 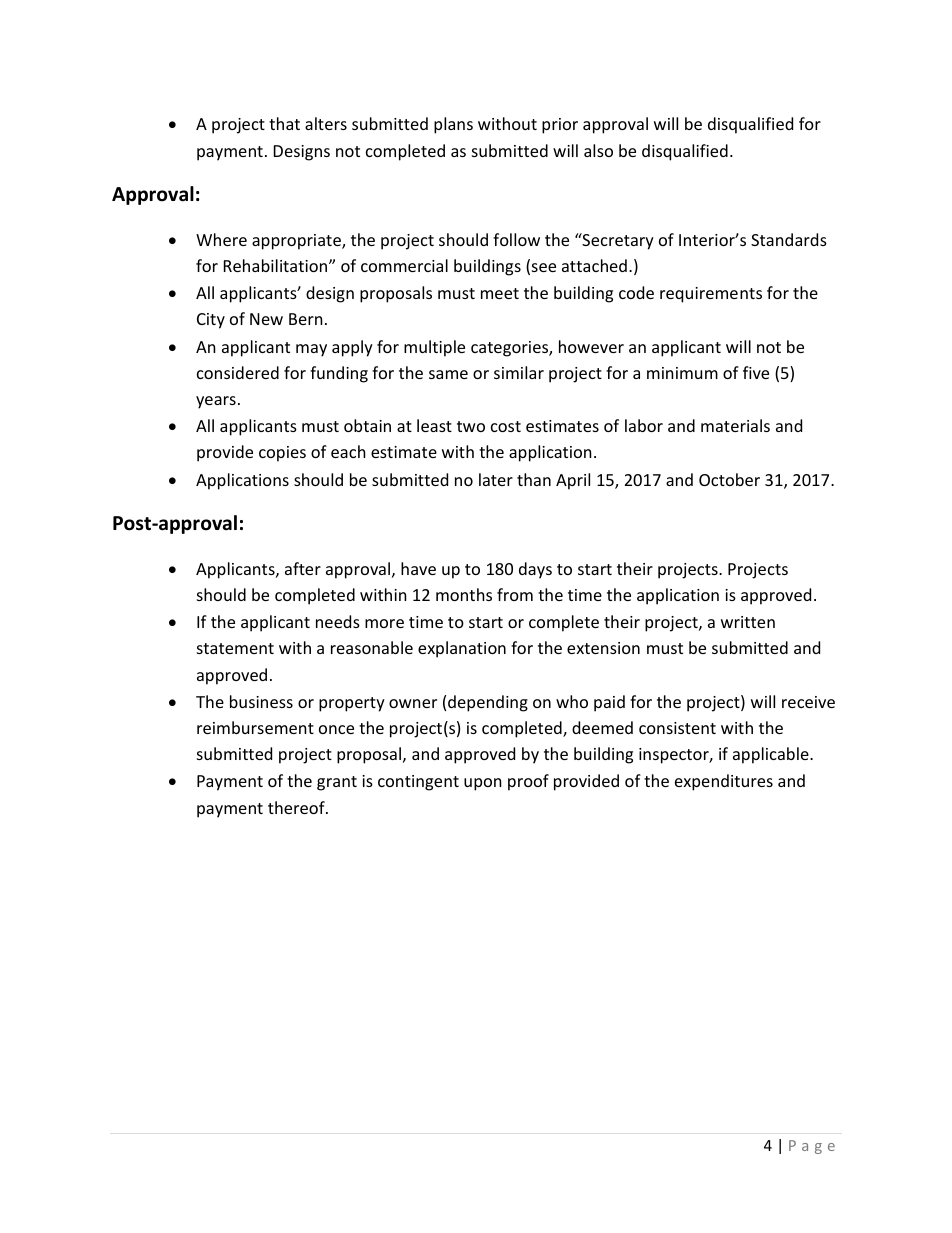 I want to click on cost, so click(x=506, y=426).
